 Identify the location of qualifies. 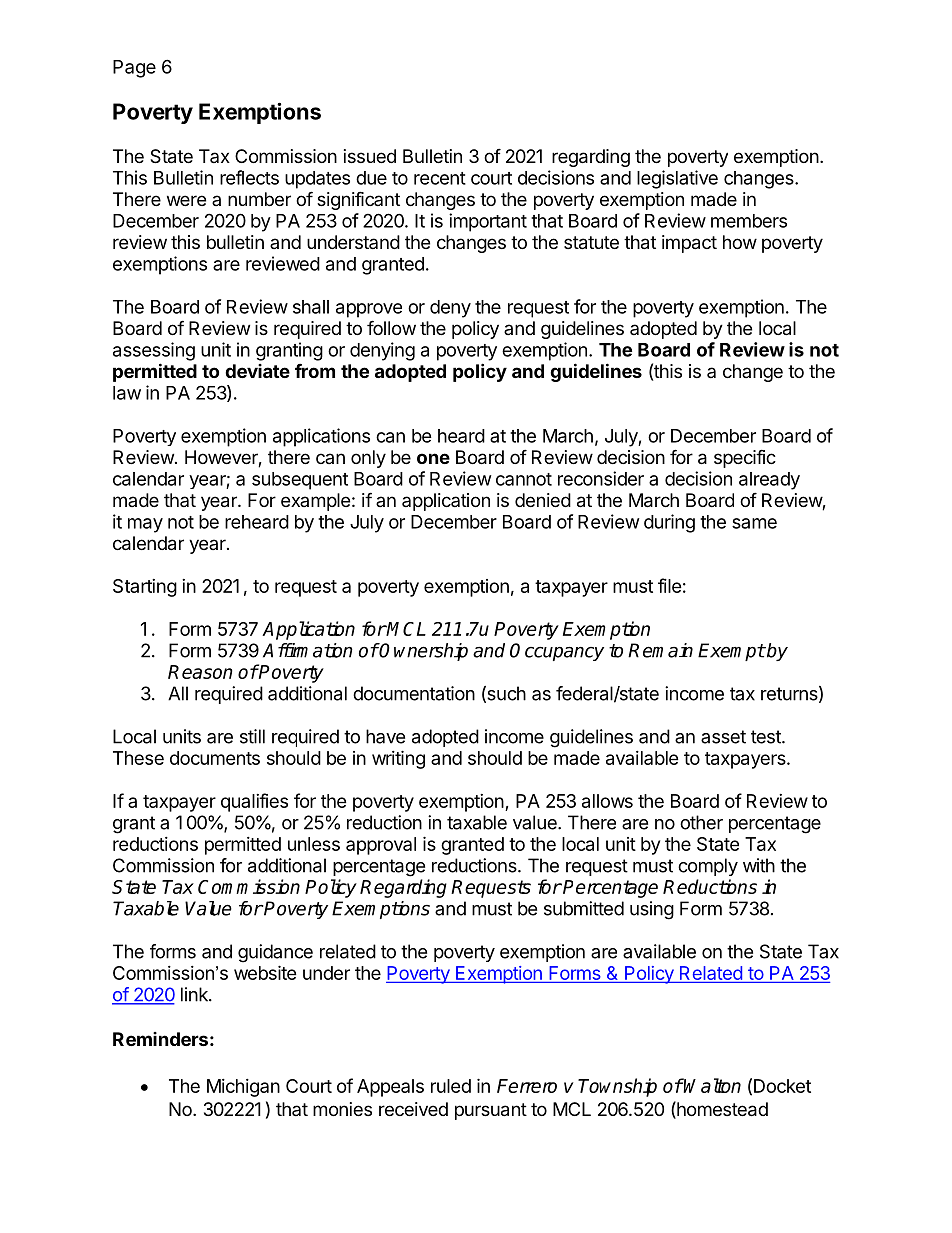
(254, 802).
